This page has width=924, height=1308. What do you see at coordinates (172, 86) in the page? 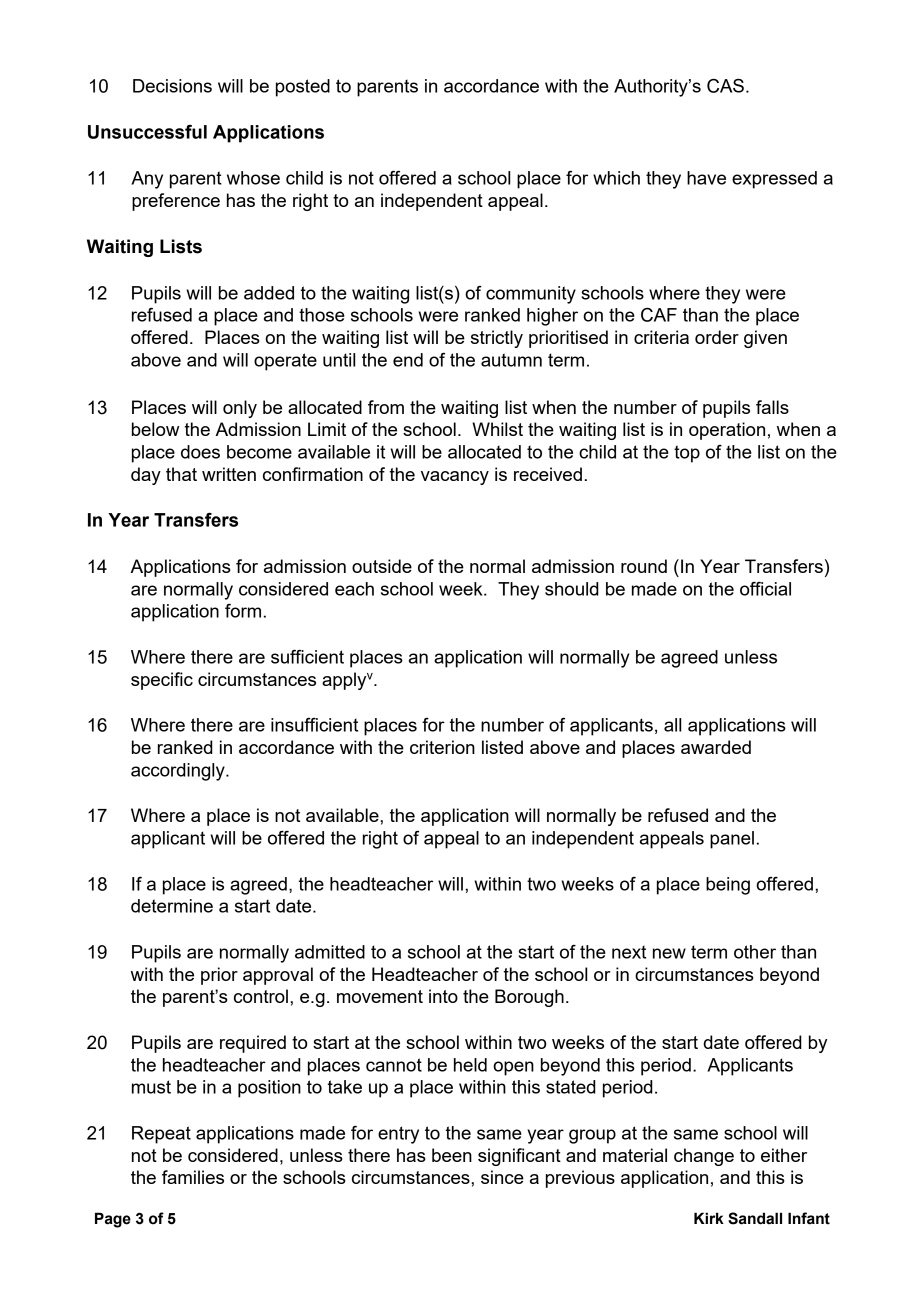
I see `Decisions` at bounding box center [172, 86].
